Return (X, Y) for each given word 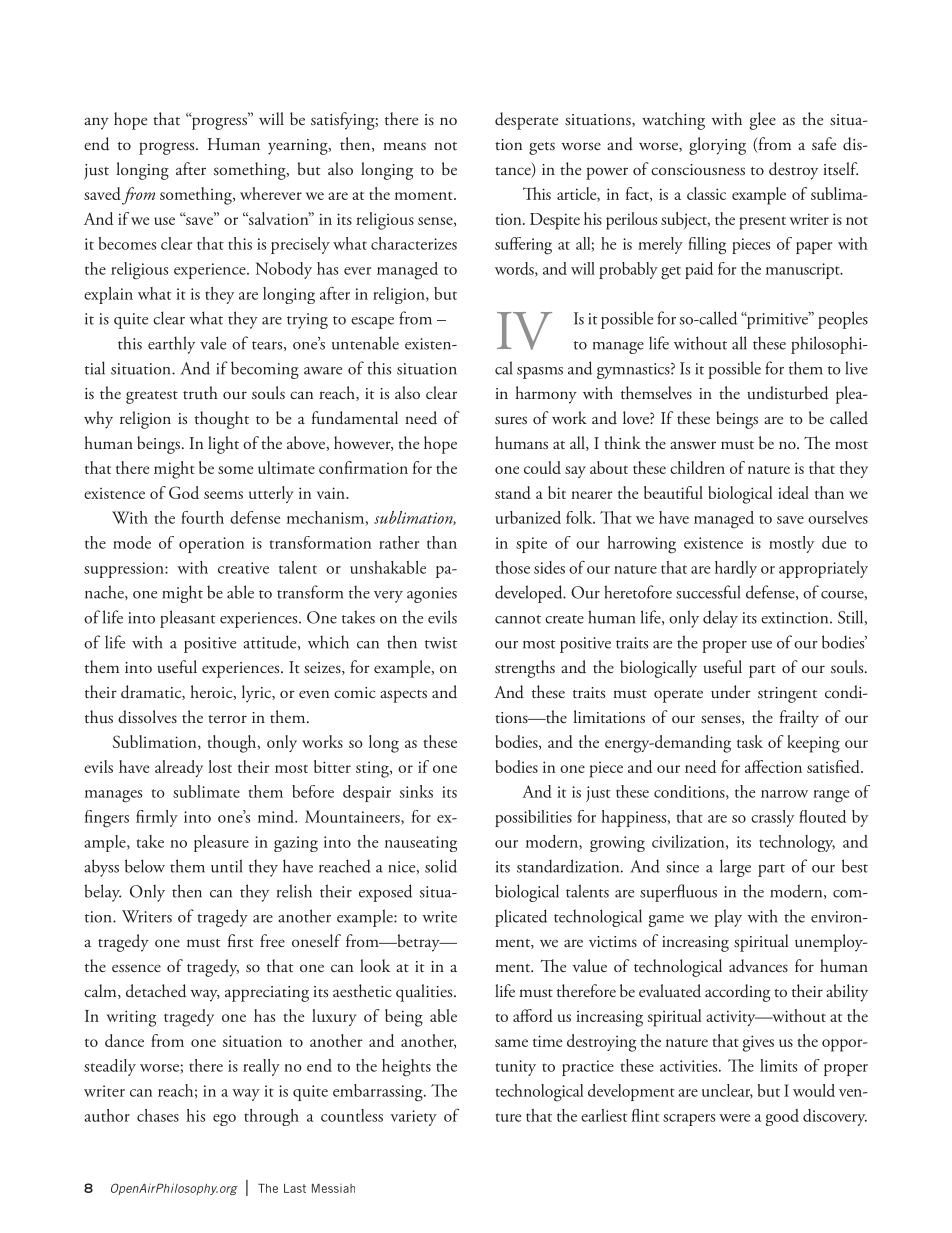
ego (224, 1120)
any (96, 123)
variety (414, 1118)
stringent (787, 695)
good (782, 1117)
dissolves (147, 717)
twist (441, 643)
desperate (526, 121)
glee (763, 121)
